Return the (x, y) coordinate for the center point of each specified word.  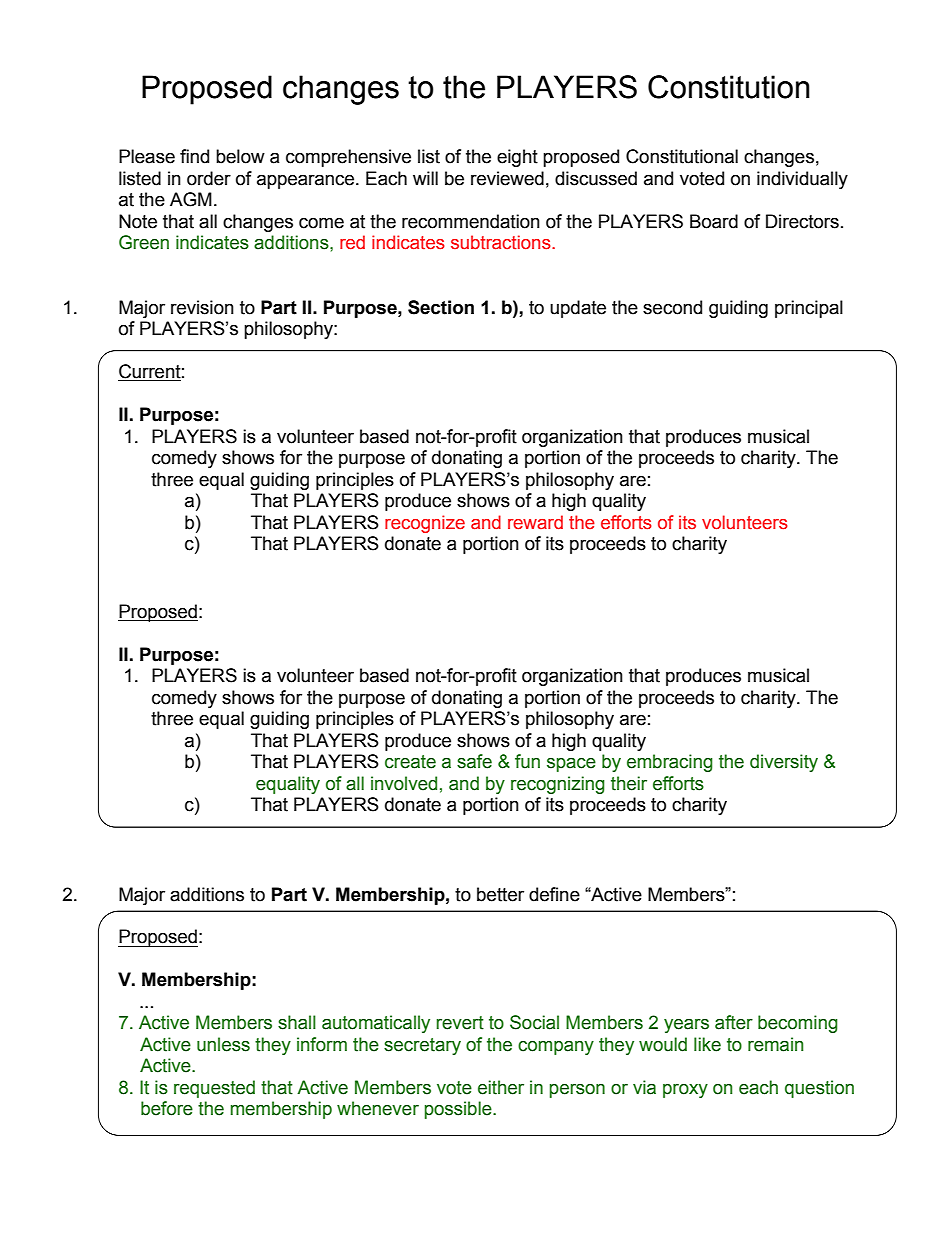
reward (535, 522)
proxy (685, 1091)
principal (809, 309)
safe (474, 761)
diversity (784, 763)
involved (404, 783)
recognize (425, 524)
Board (714, 221)
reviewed (507, 178)
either (501, 1087)
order (209, 178)
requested (214, 1089)
